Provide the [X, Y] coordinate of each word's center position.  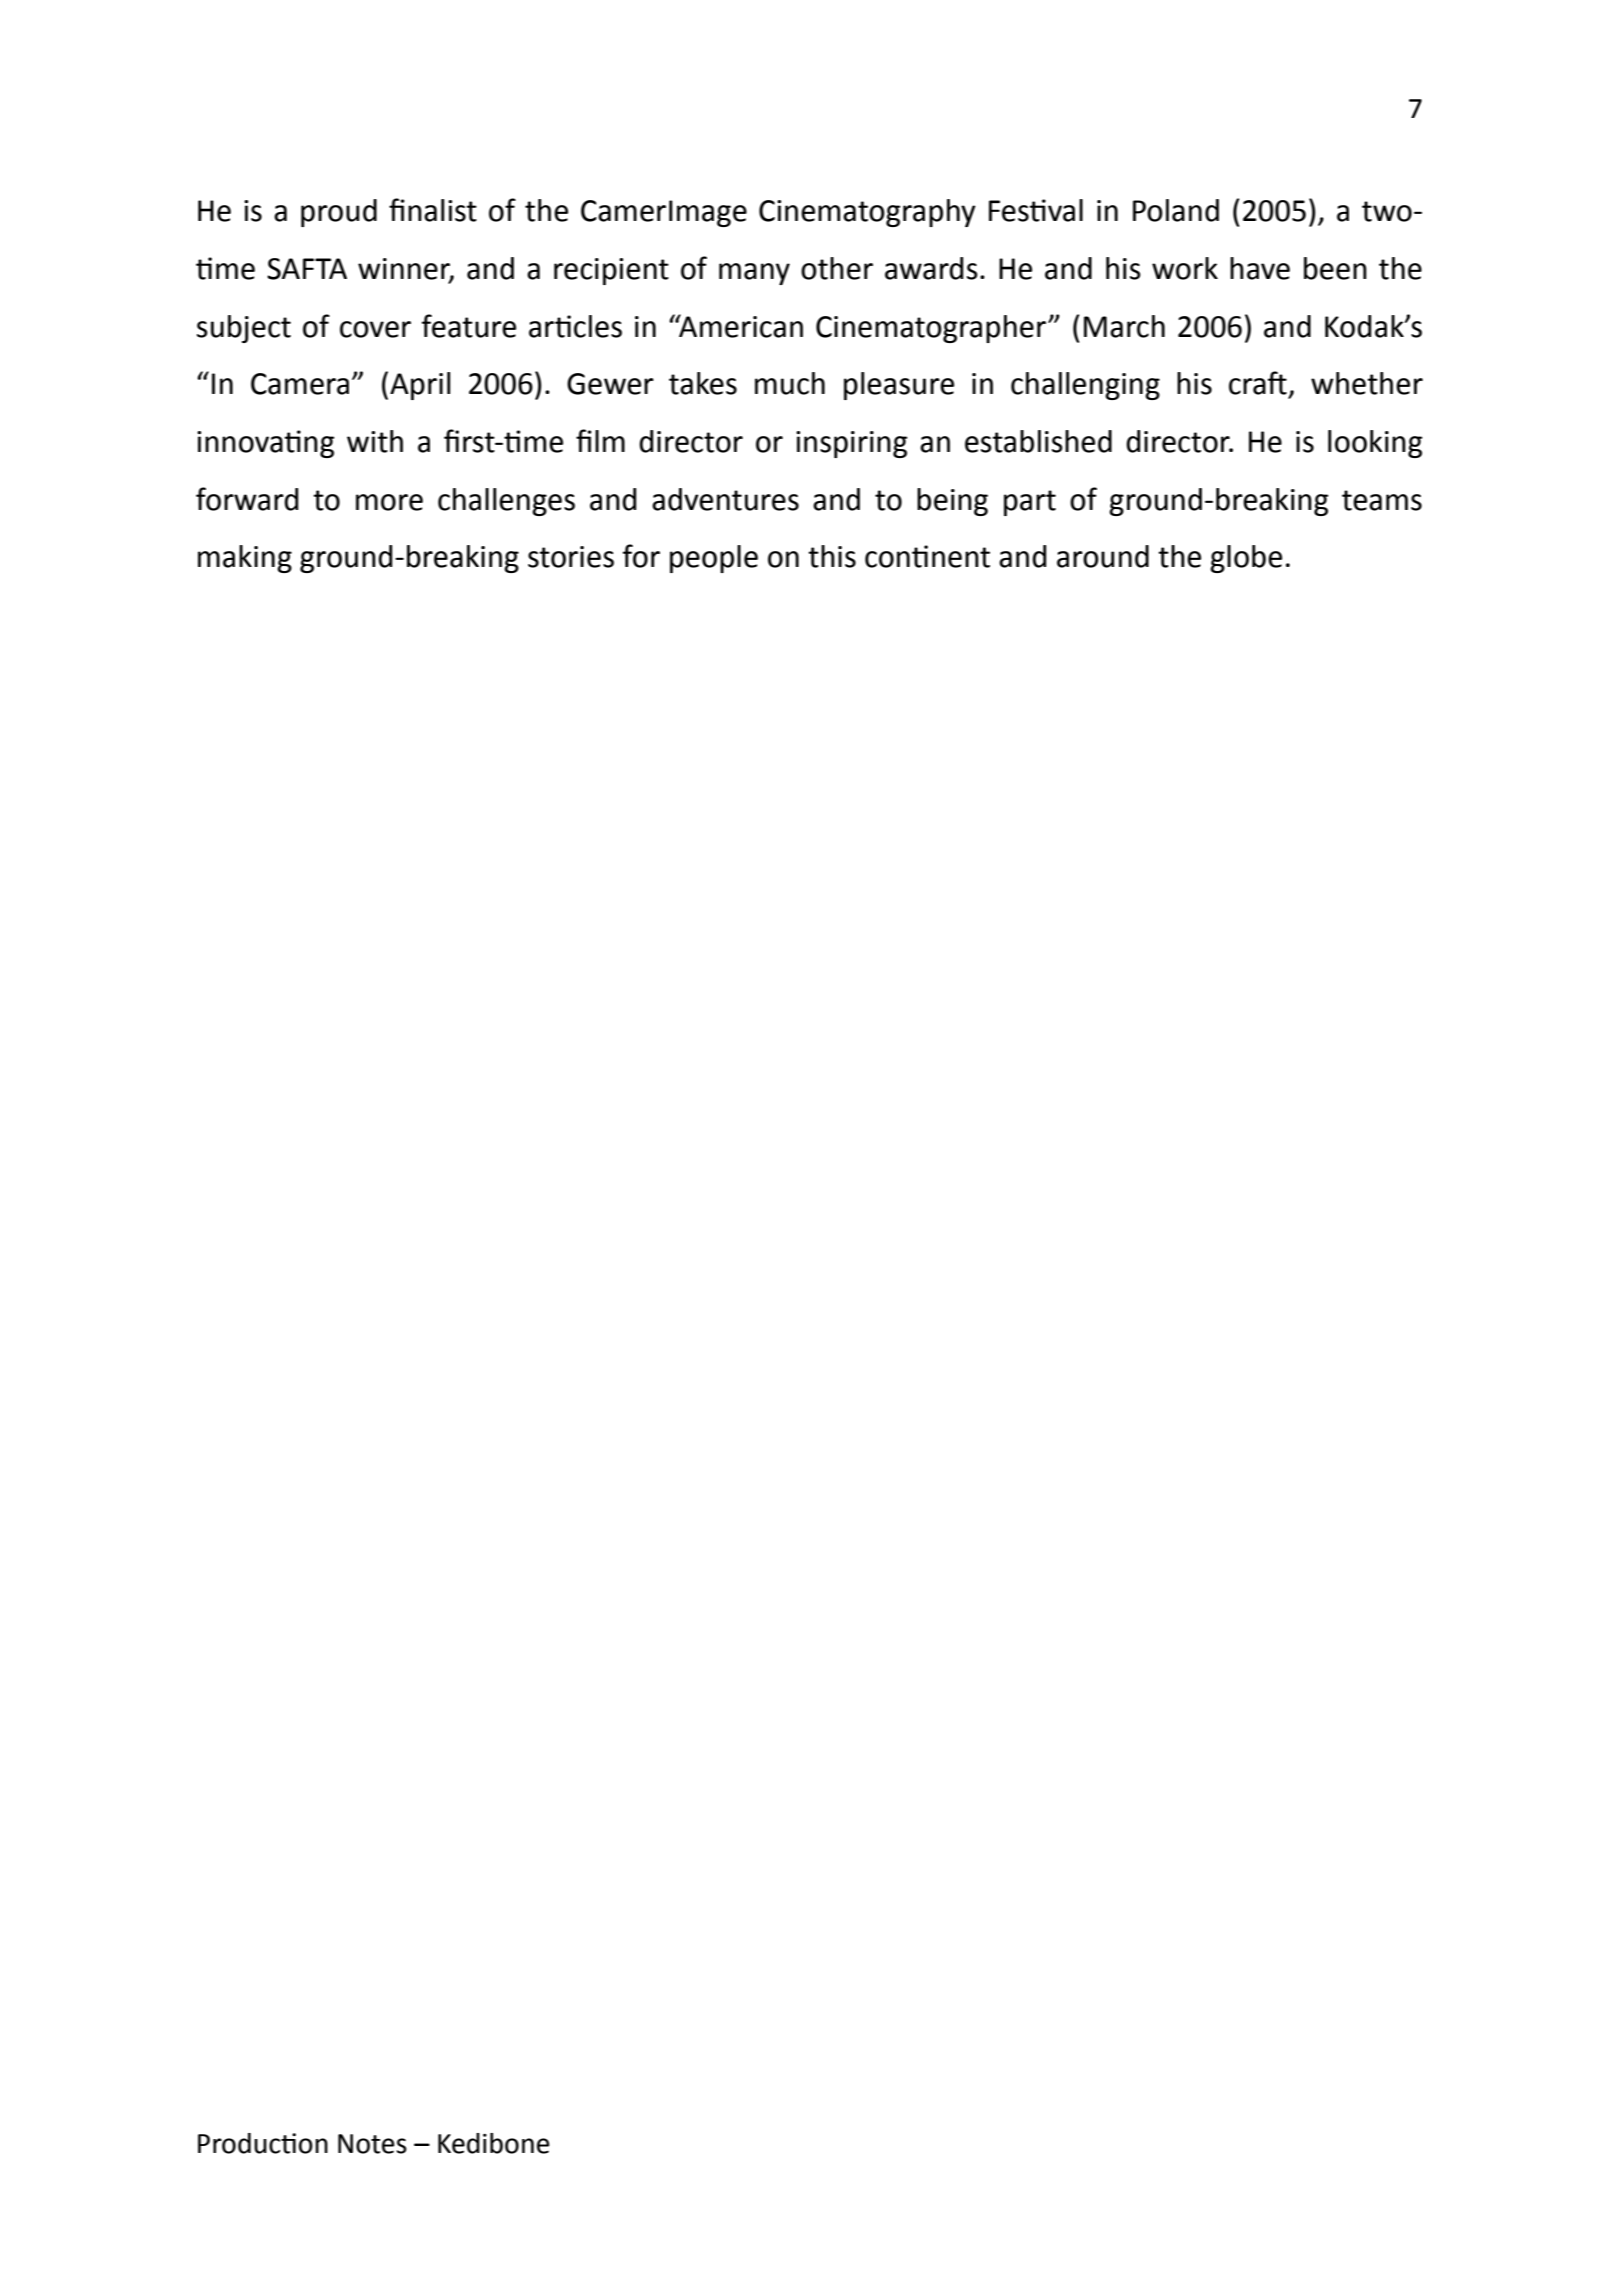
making [245, 559]
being [952, 502]
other [837, 268]
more [389, 502]
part [1030, 503]
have [1260, 268]
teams [1382, 500]
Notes [372, 2144]
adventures [725, 499]
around [1103, 556]
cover [375, 329]
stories [571, 557]
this [832, 556]
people [714, 559]
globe [1246, 559]
